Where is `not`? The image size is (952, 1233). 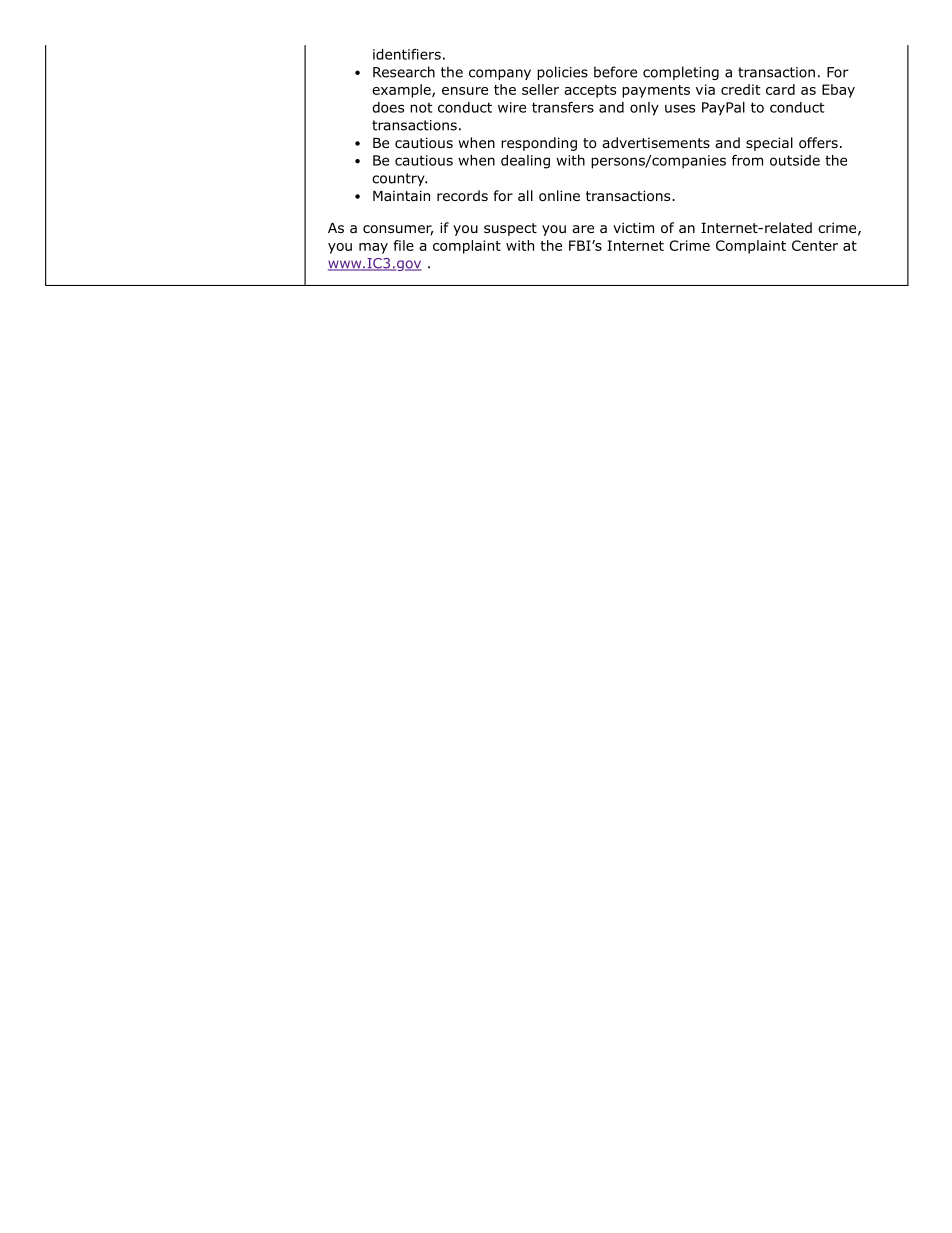
not is located at coordinates (421, 107).
